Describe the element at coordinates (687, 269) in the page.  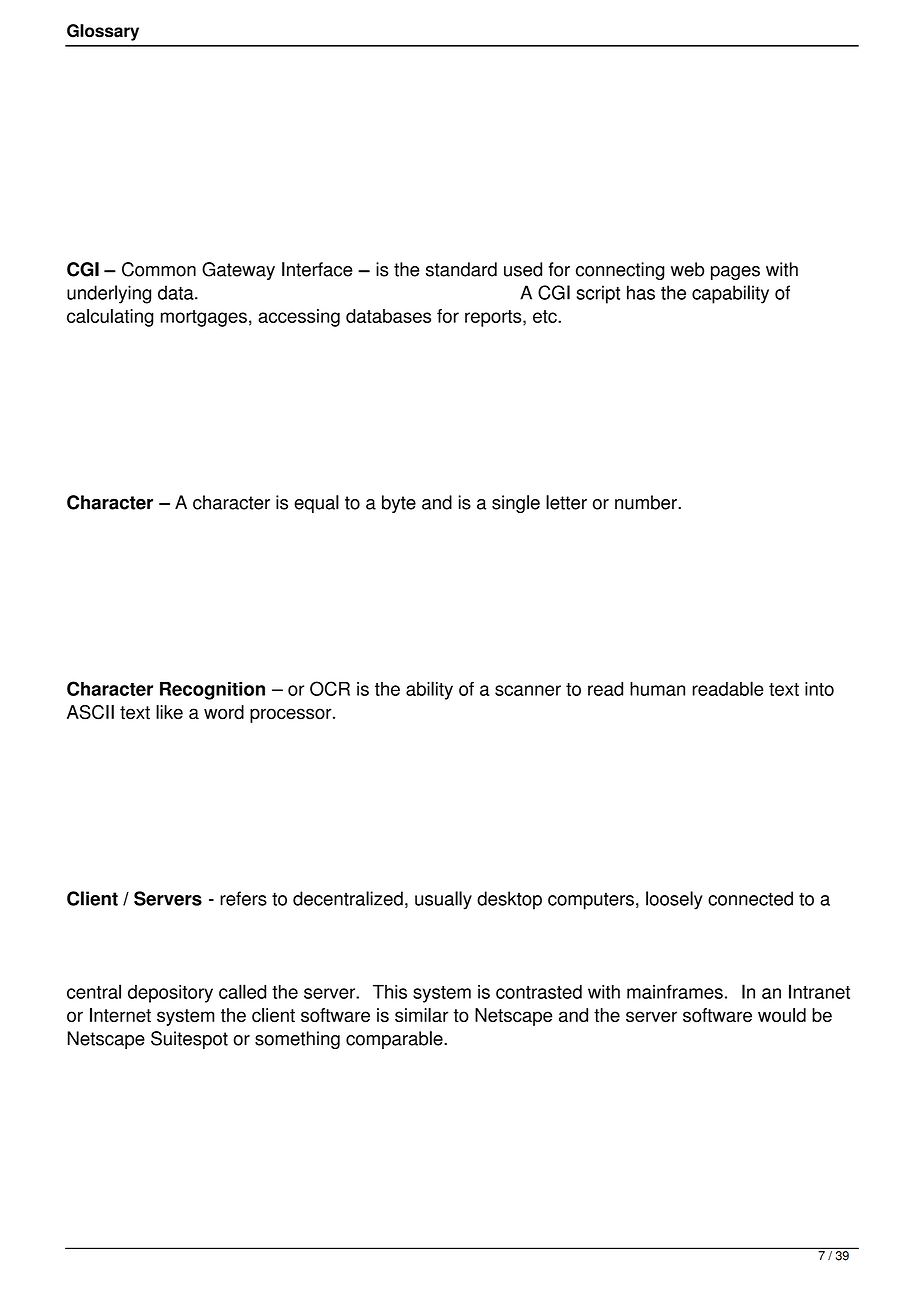
I see `web` at that location.
